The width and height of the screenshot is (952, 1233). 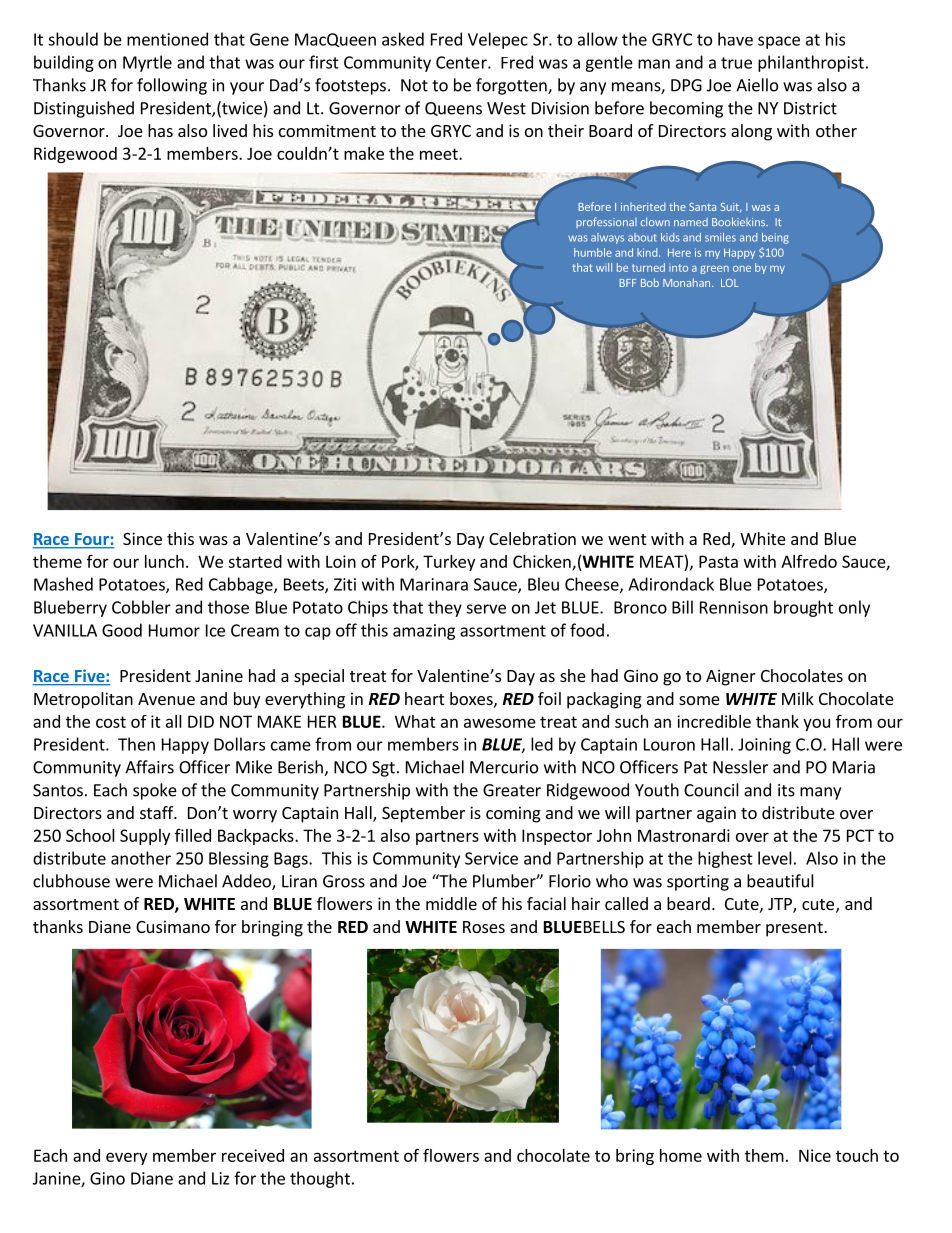 What do you see at coordinates (320, 1179) in the screenshot?
I see `thought` at bounding box center [320, 1179].
